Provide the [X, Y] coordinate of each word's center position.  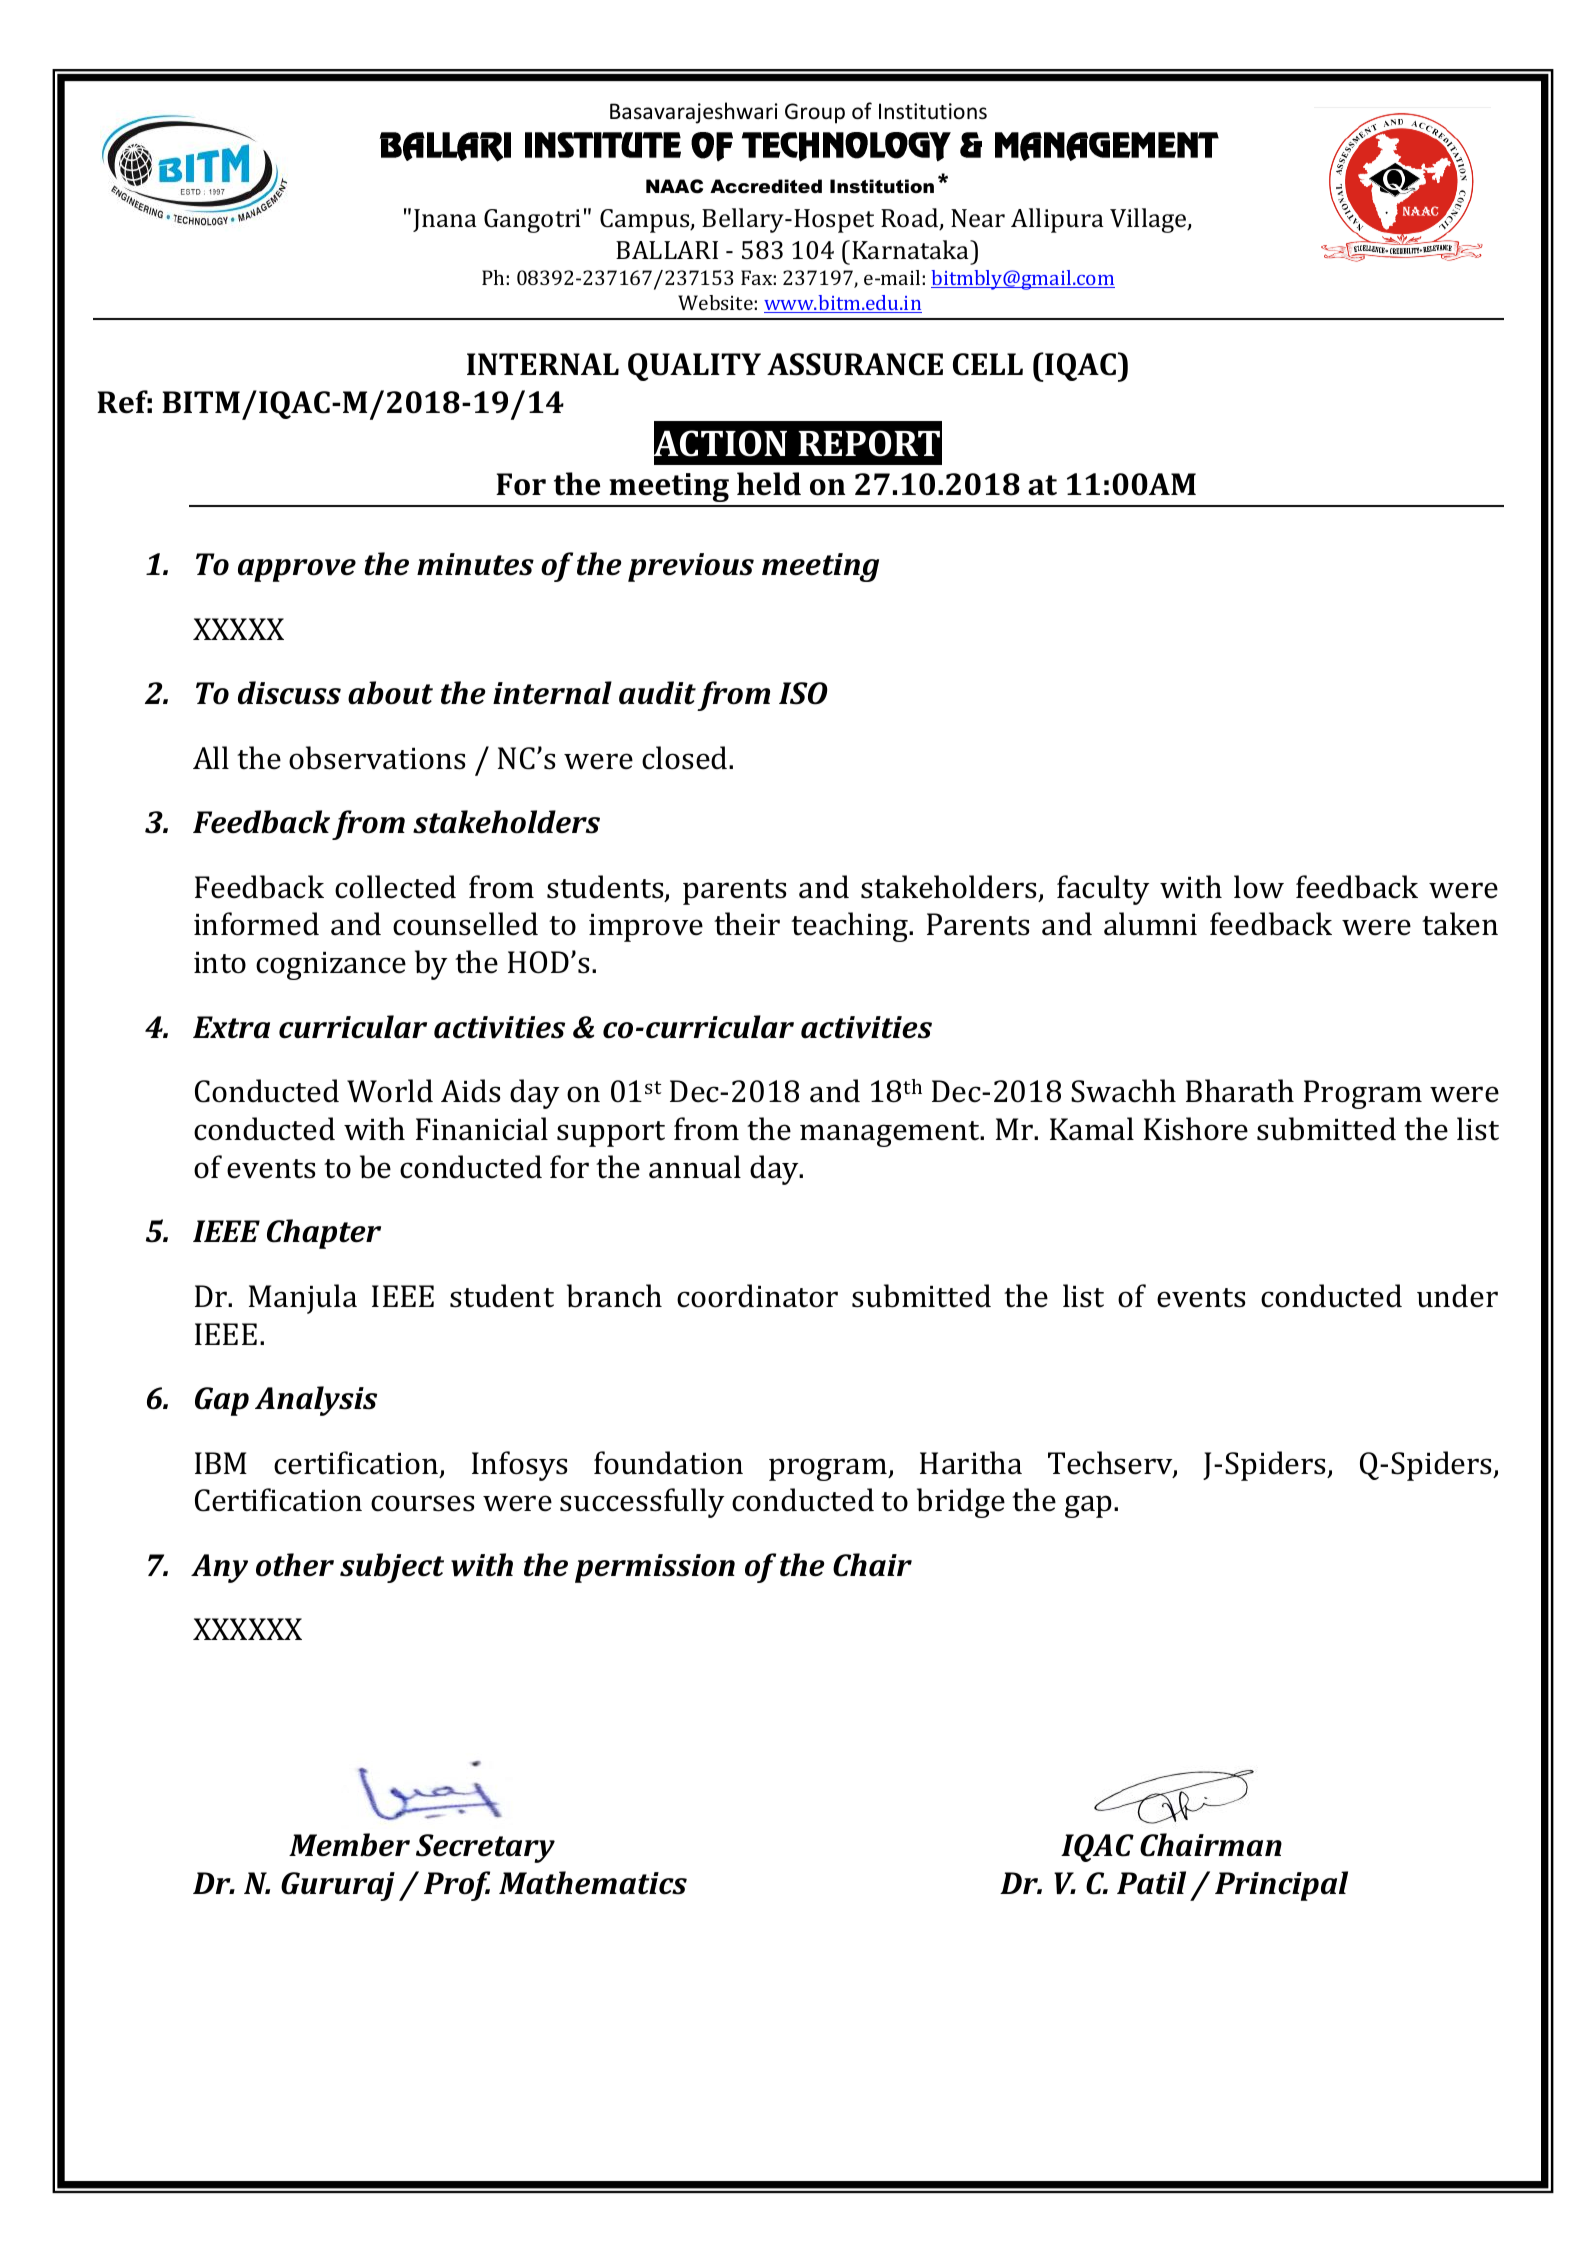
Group [815, 113]
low [1259, 887]
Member [349, 1845]
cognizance [331, 966]
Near [978, 218]
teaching [851, 927]
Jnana [445, 220]
